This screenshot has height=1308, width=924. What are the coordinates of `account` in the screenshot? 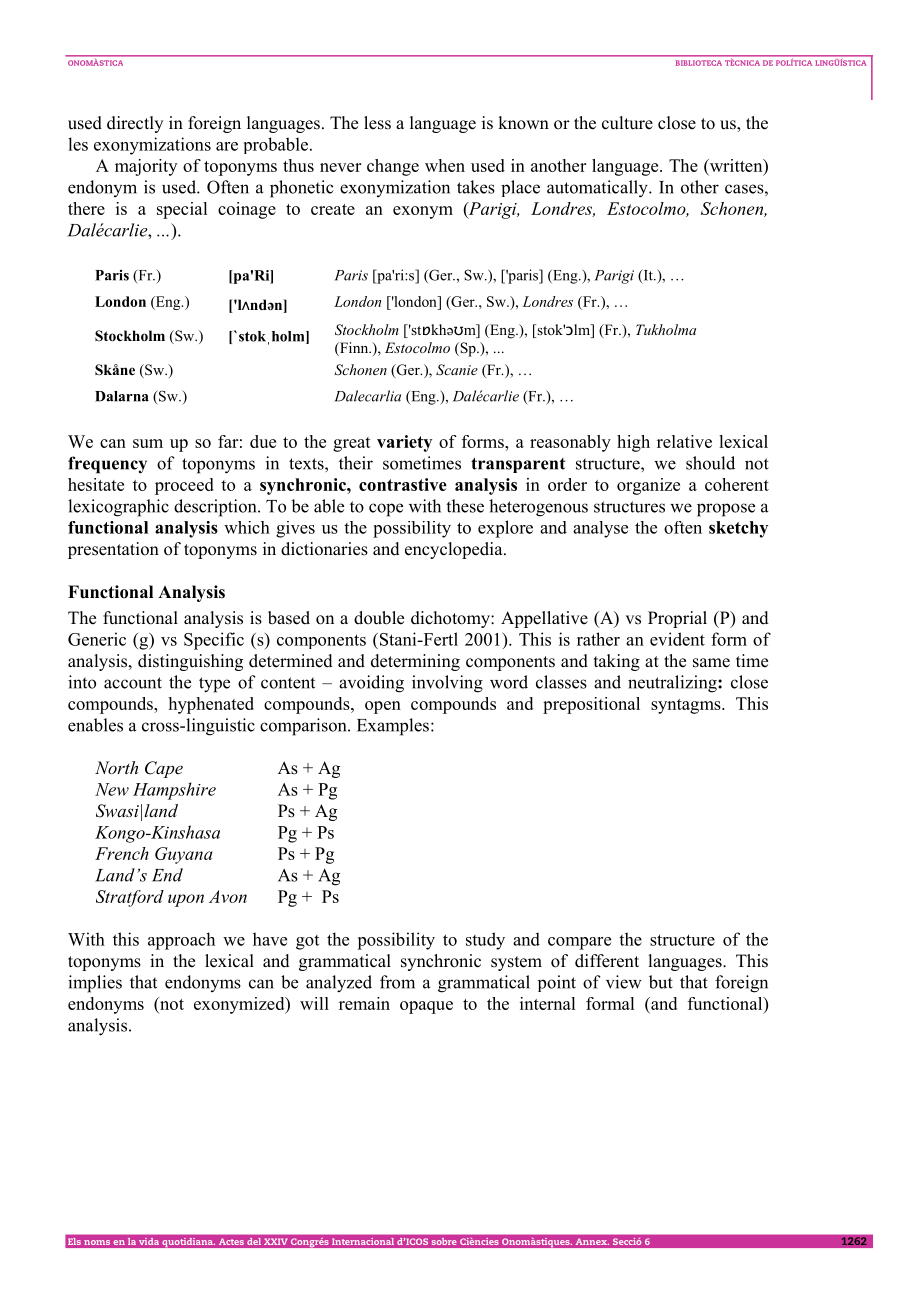 It's located at (133, 683).
